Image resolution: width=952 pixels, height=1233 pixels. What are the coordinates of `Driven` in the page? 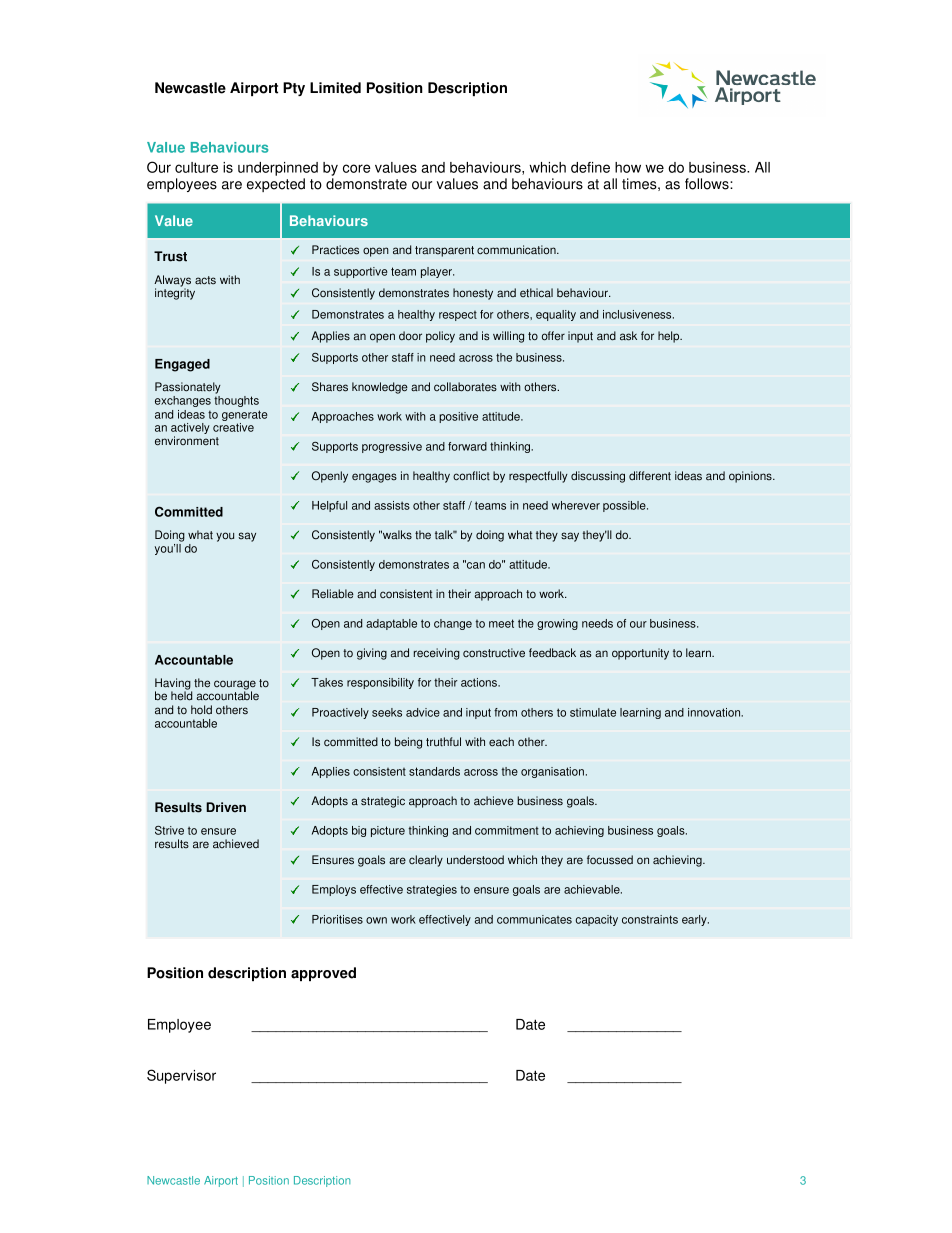 It's located at (226, 807).
